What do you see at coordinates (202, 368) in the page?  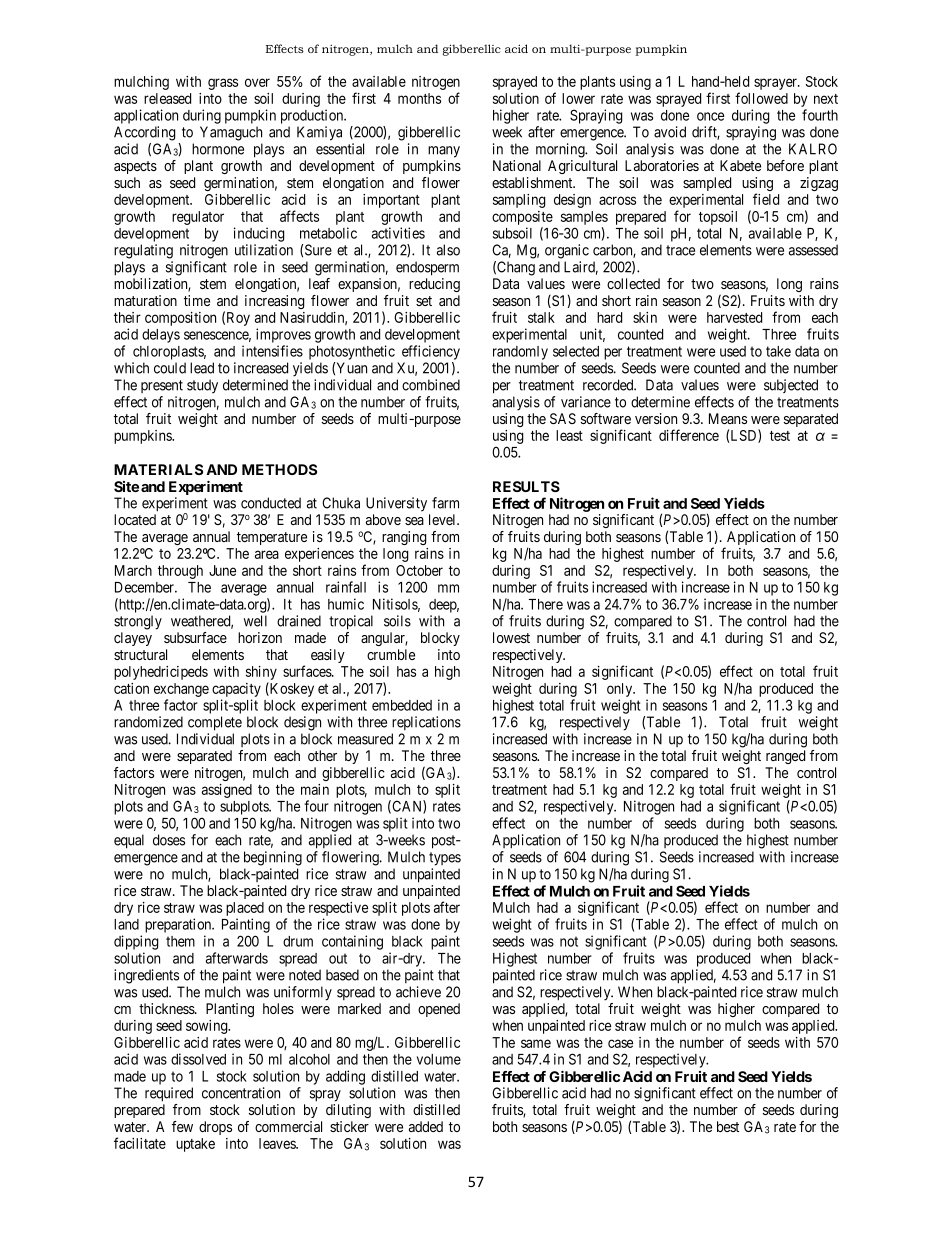 I see `lead` at bounding box center [202, 368].
